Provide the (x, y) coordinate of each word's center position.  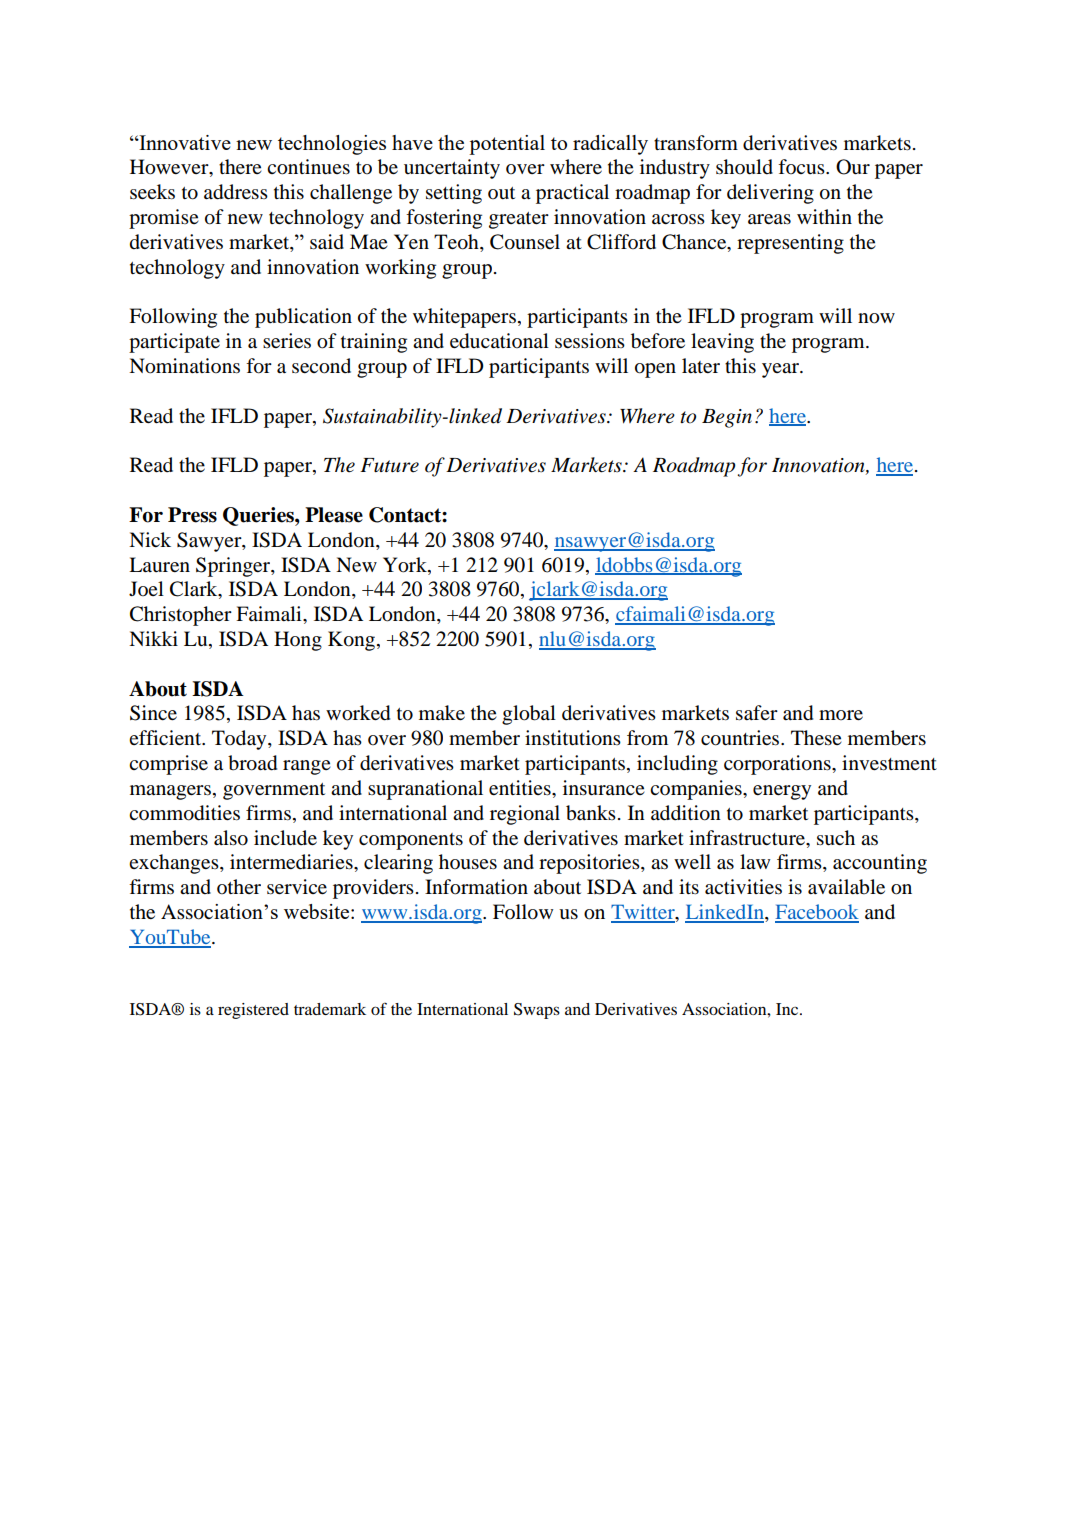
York (406, 565)
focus (802, 166)
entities (521, 788)
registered (253, 1011)
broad (252, 763)
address (236, 192)
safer (757, 713)
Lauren (159, 564)
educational (499, 341)
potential (507, 145)
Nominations (184, 366)
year (781, 370)
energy (782, 792)
